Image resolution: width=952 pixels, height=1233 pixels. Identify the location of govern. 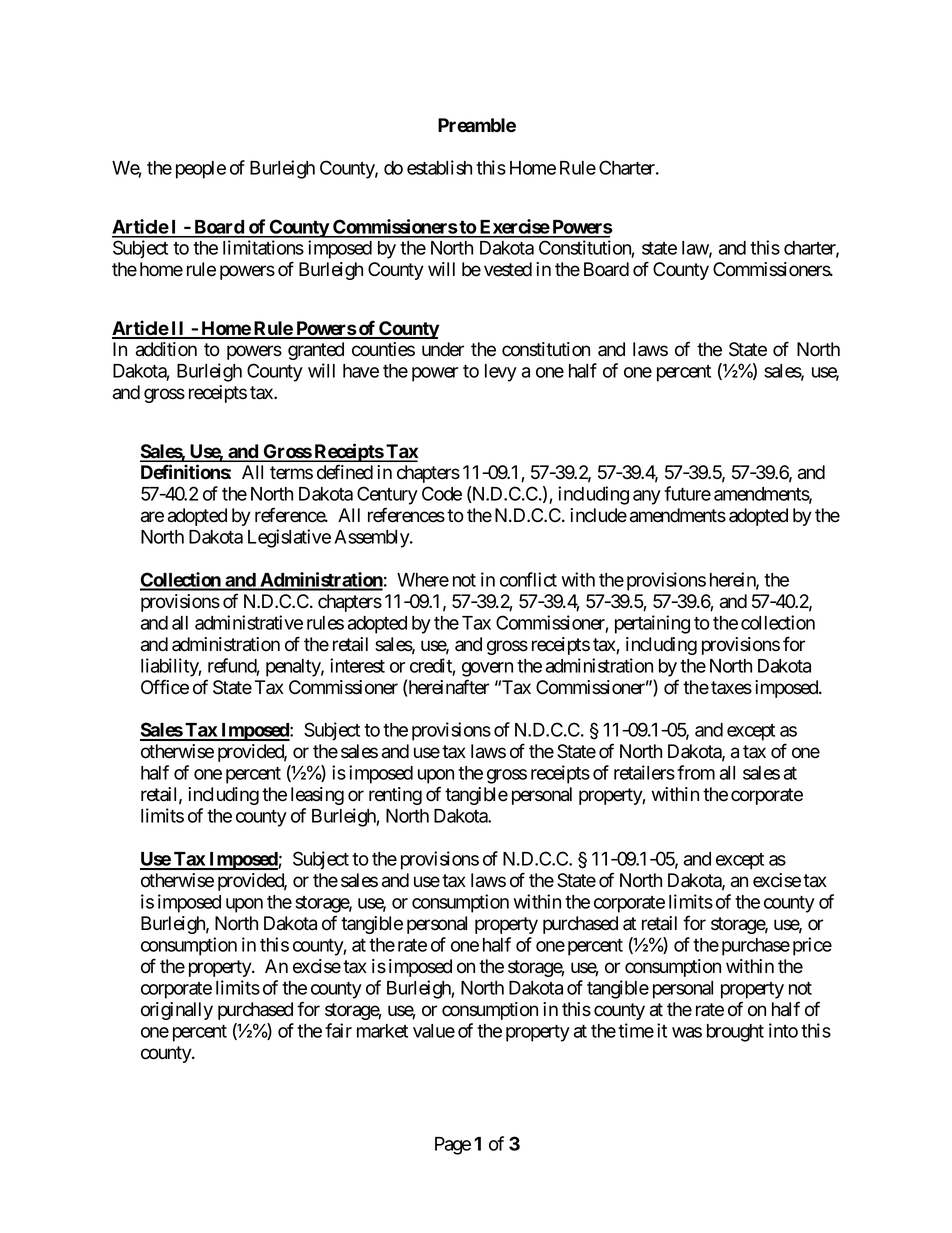
(487, 669).
